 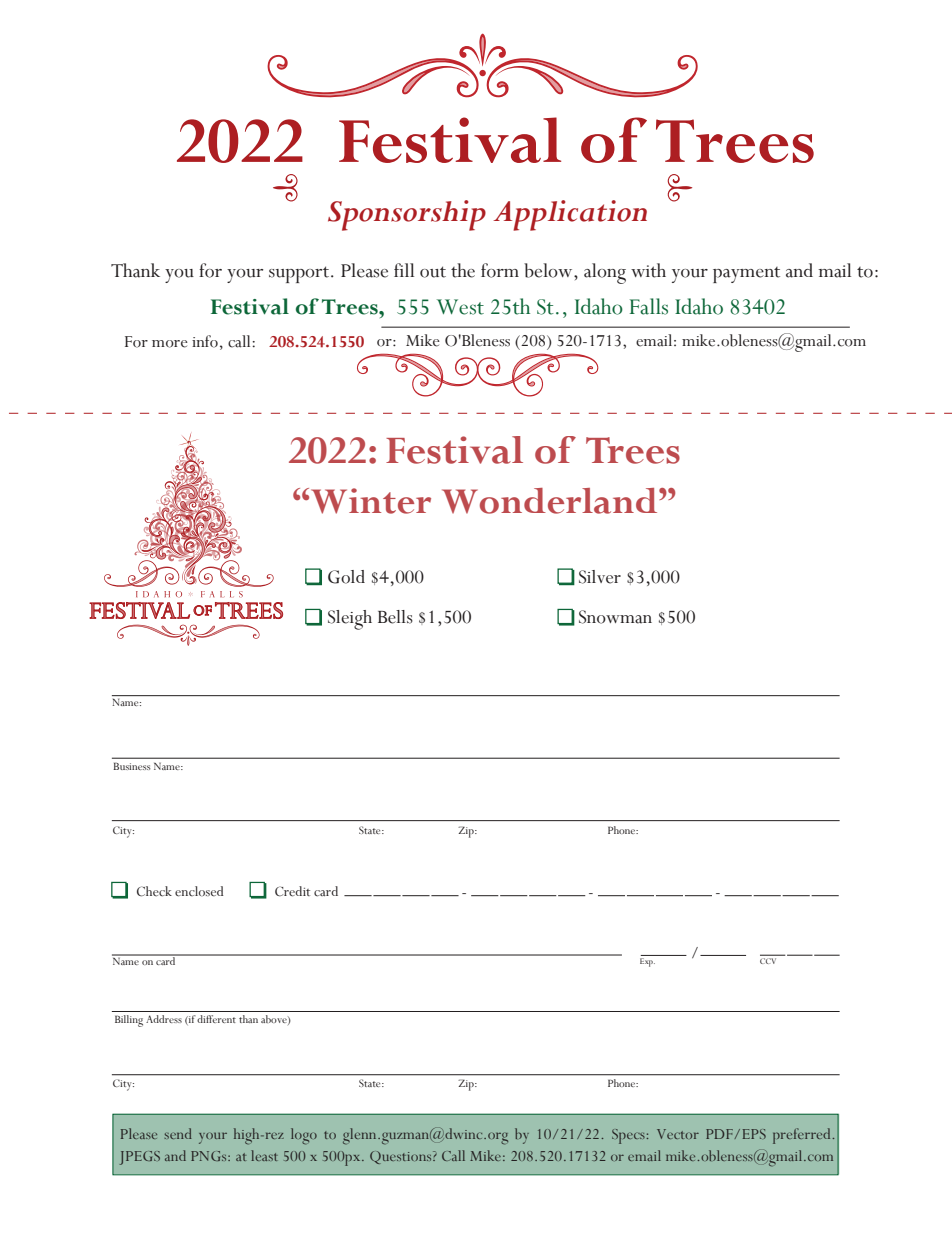 What do you see at coordinates (615, 617) in the screenshot?
I see `Snowman` at bounding box center [615, 617].
